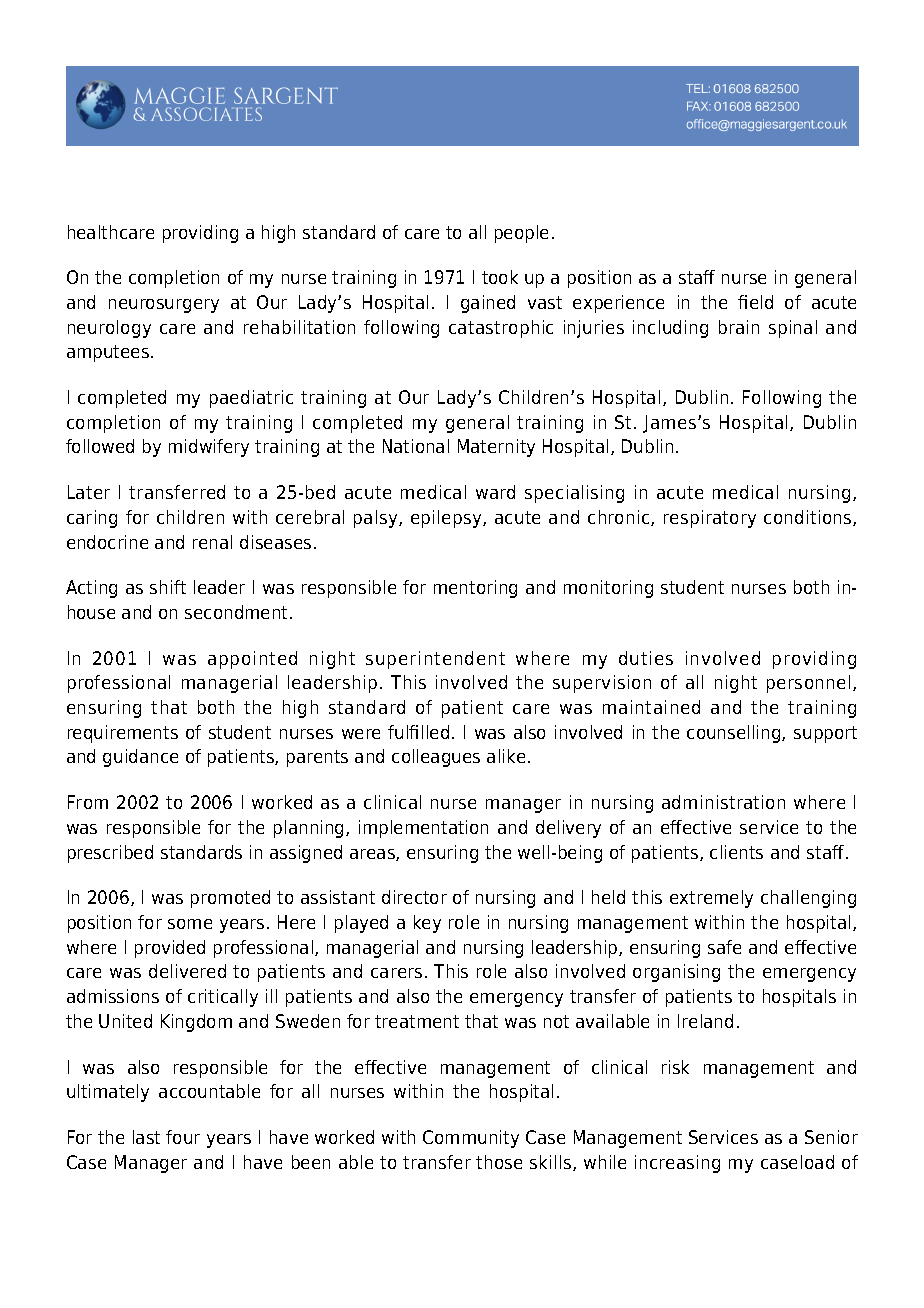 This image has width=924, height=1308. What do you see at coordinates (471, 1139) in the image?
I see `Community` at bounding box center [471, 1139].
